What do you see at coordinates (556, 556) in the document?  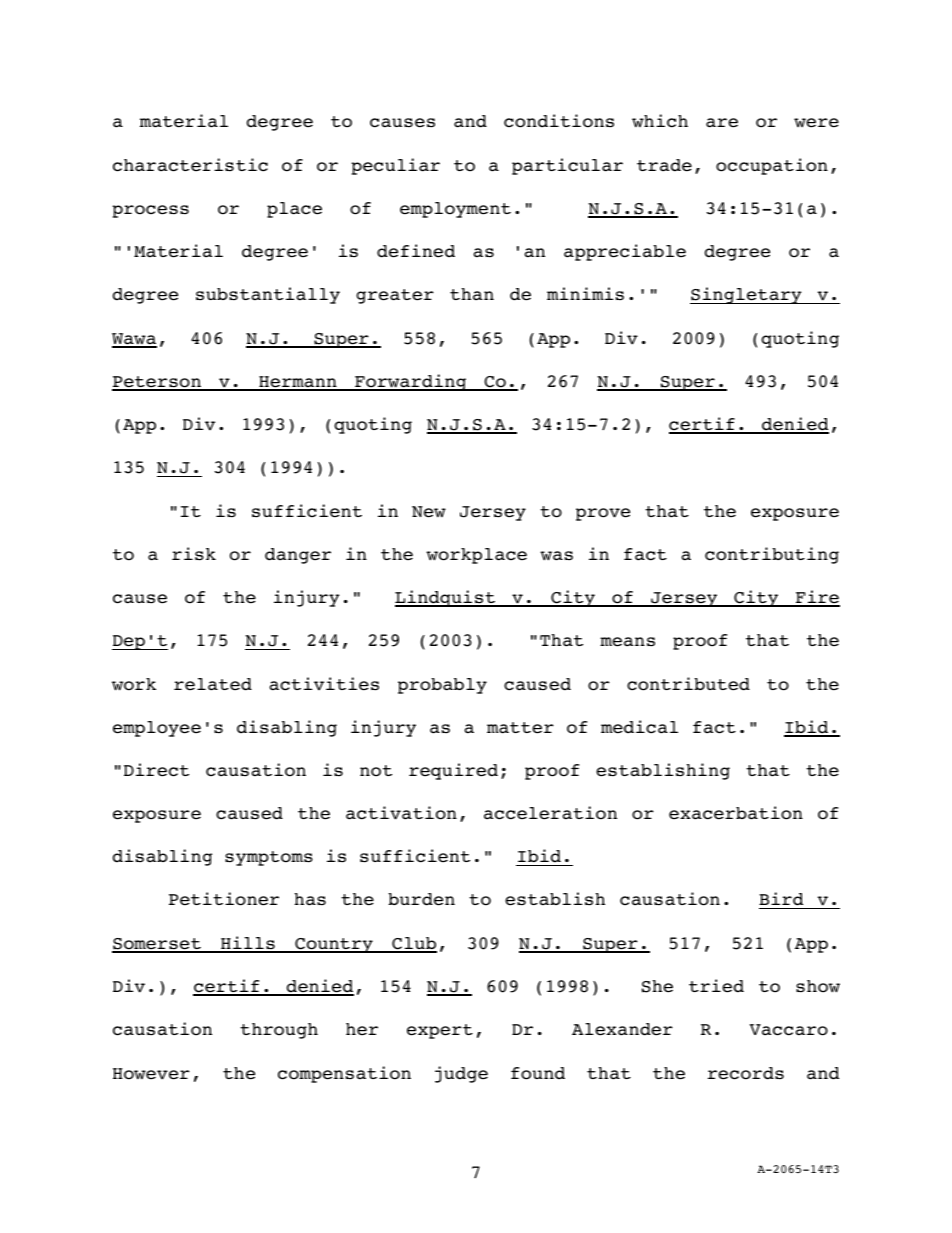 I see `was` at bounding box center [556, 556].
